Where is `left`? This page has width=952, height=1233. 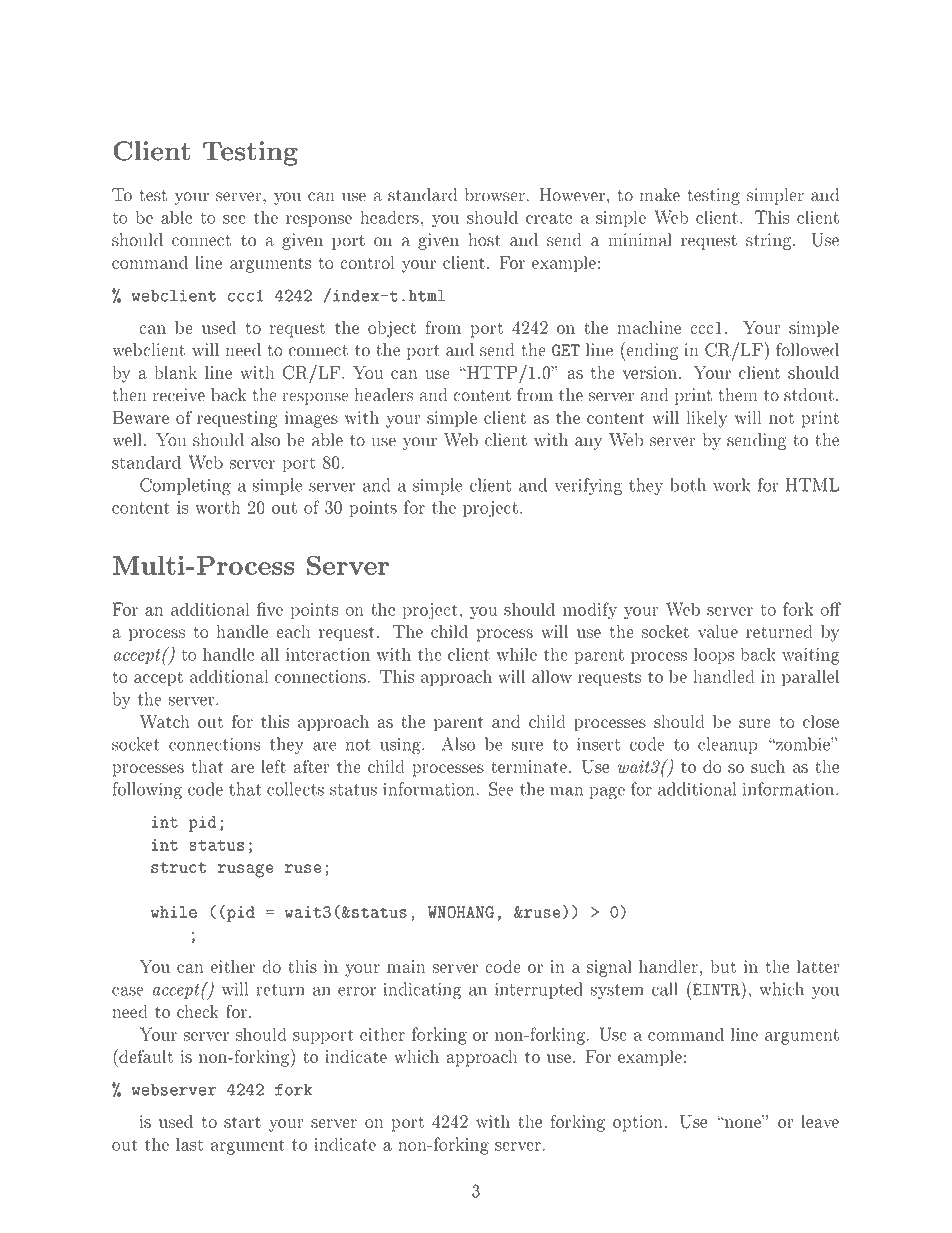
left is located at coordinates (273, 766).
